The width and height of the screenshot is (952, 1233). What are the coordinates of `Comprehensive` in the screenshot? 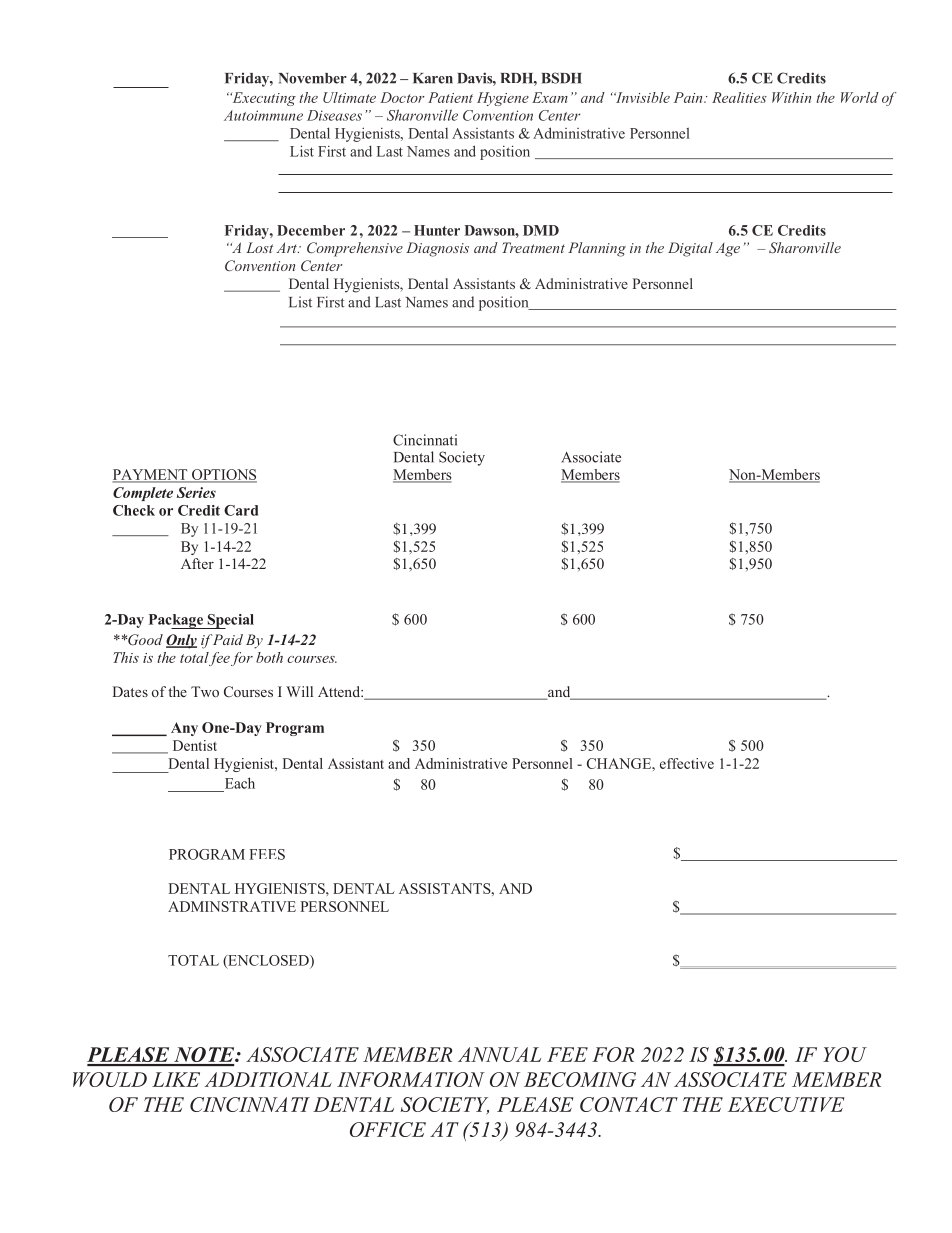 It's located at (355, 249).
